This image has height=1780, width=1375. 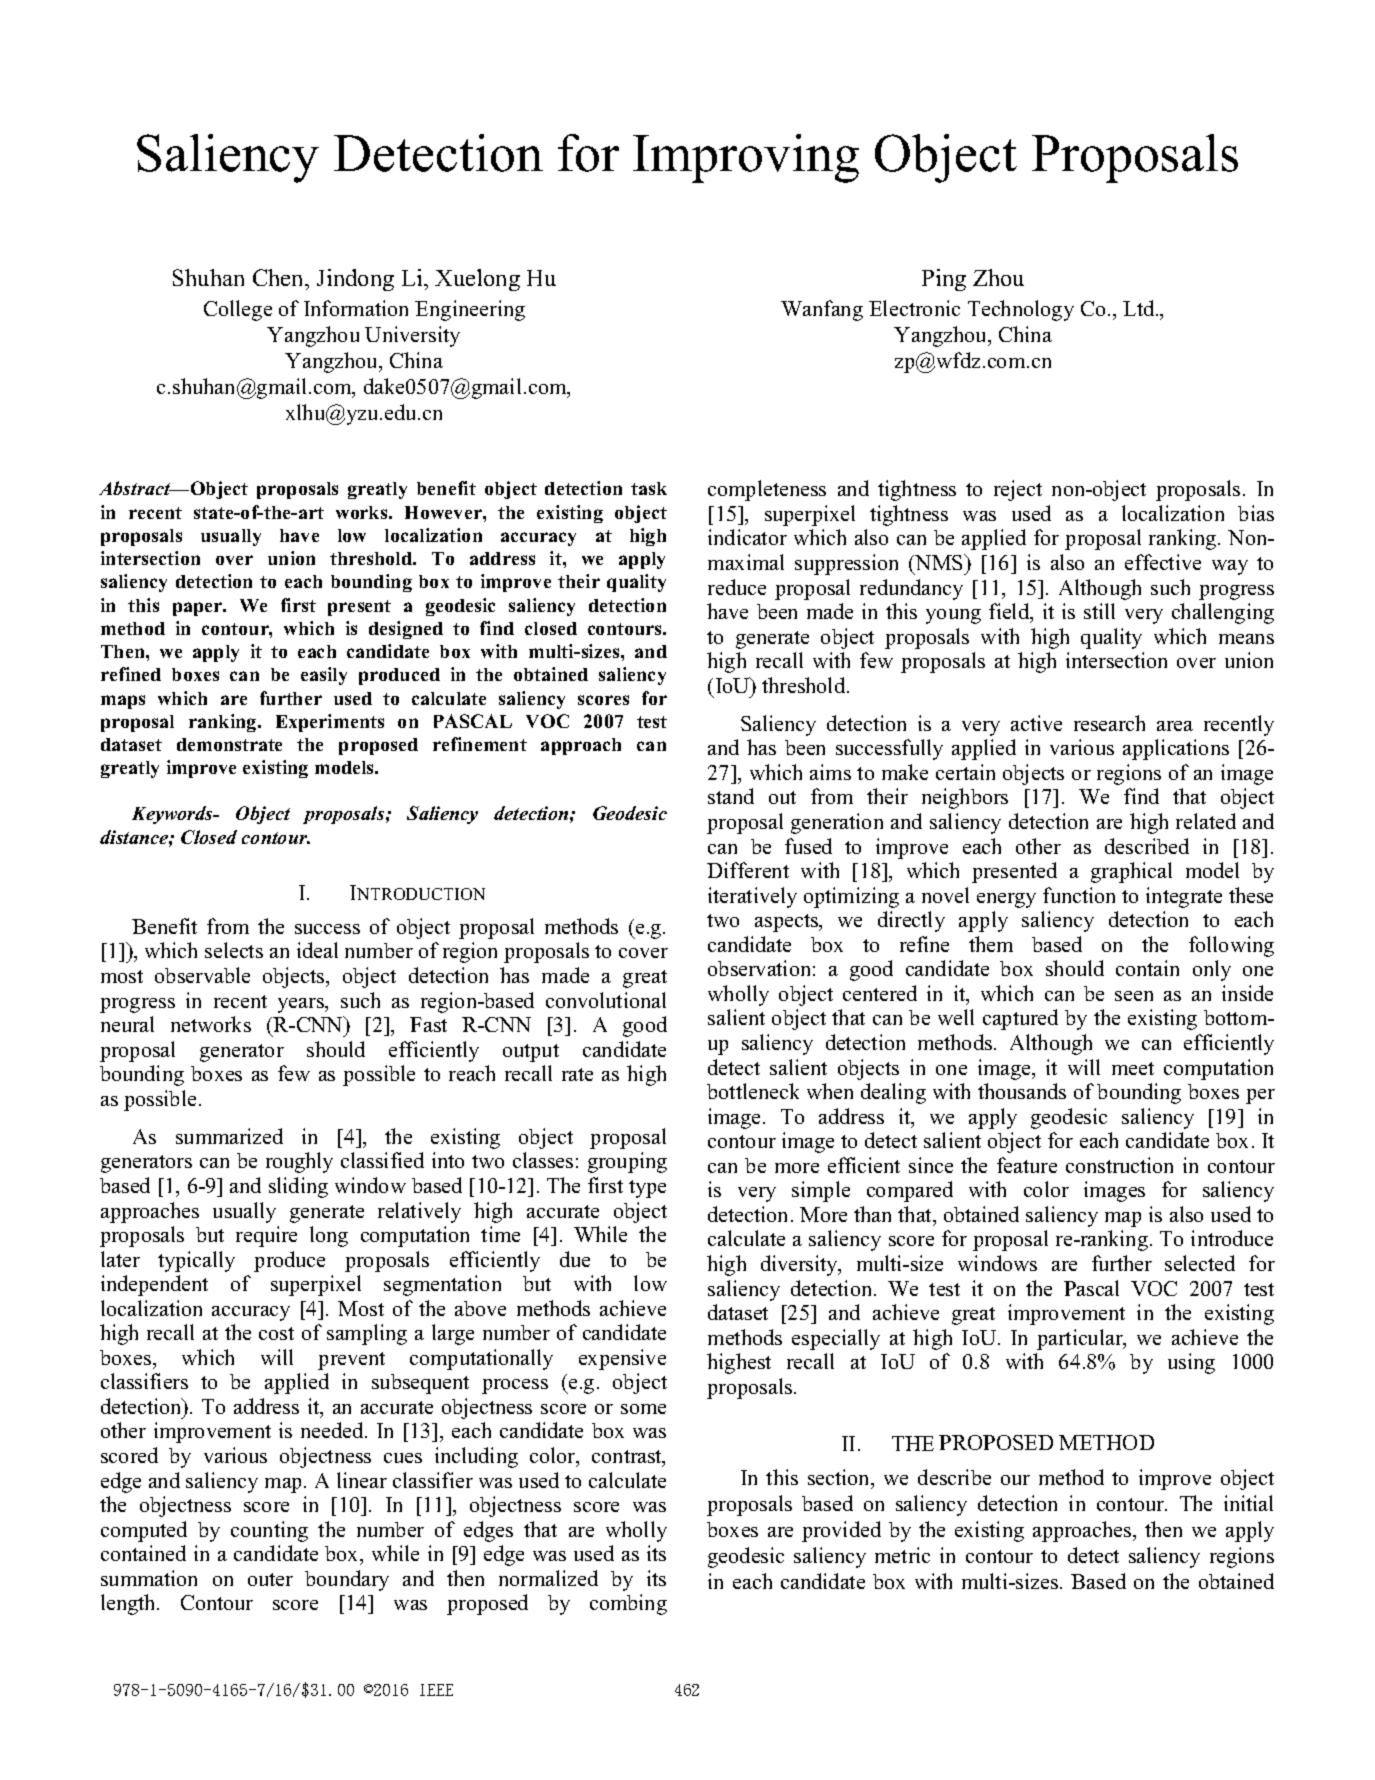 What do you see at coordinates (746, 158) in the image?
I see `Improving` at bounding box center [746, 158].
